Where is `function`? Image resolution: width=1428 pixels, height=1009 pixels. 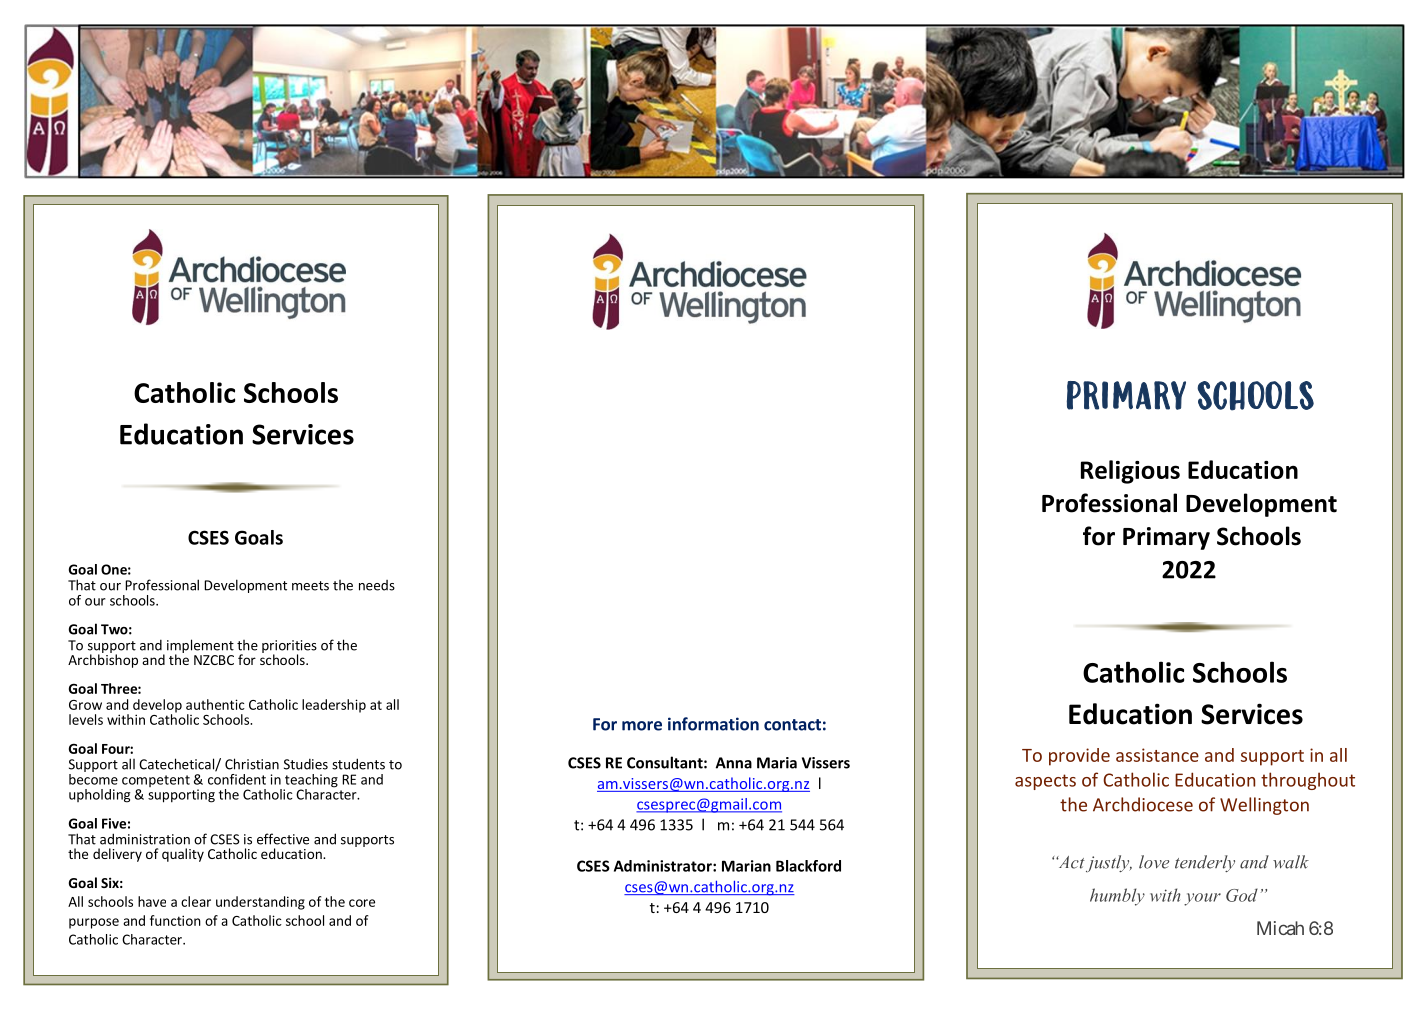 function is located at coordinates (175, 920).
